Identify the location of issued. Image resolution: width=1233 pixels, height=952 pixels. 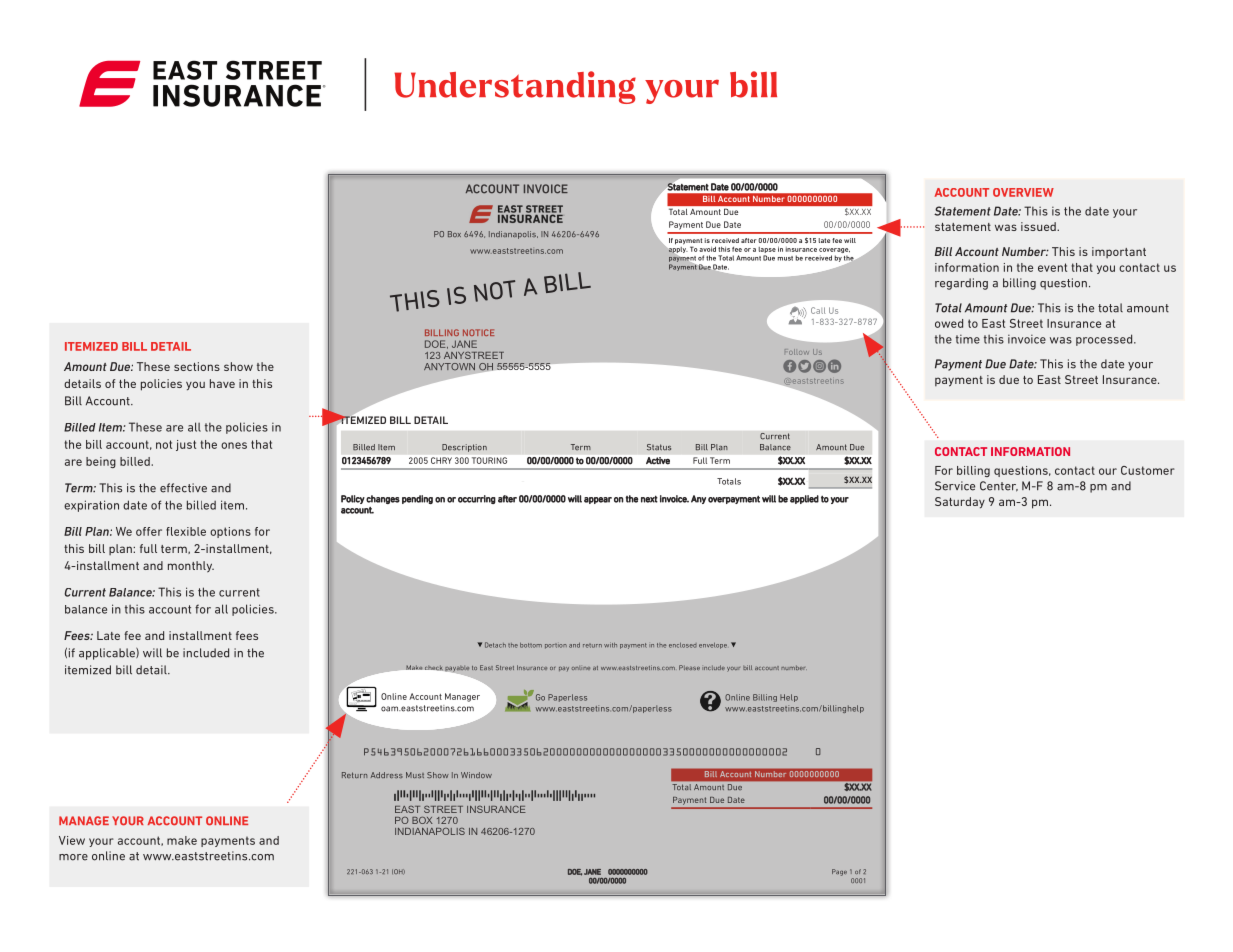
(1039, 226).
